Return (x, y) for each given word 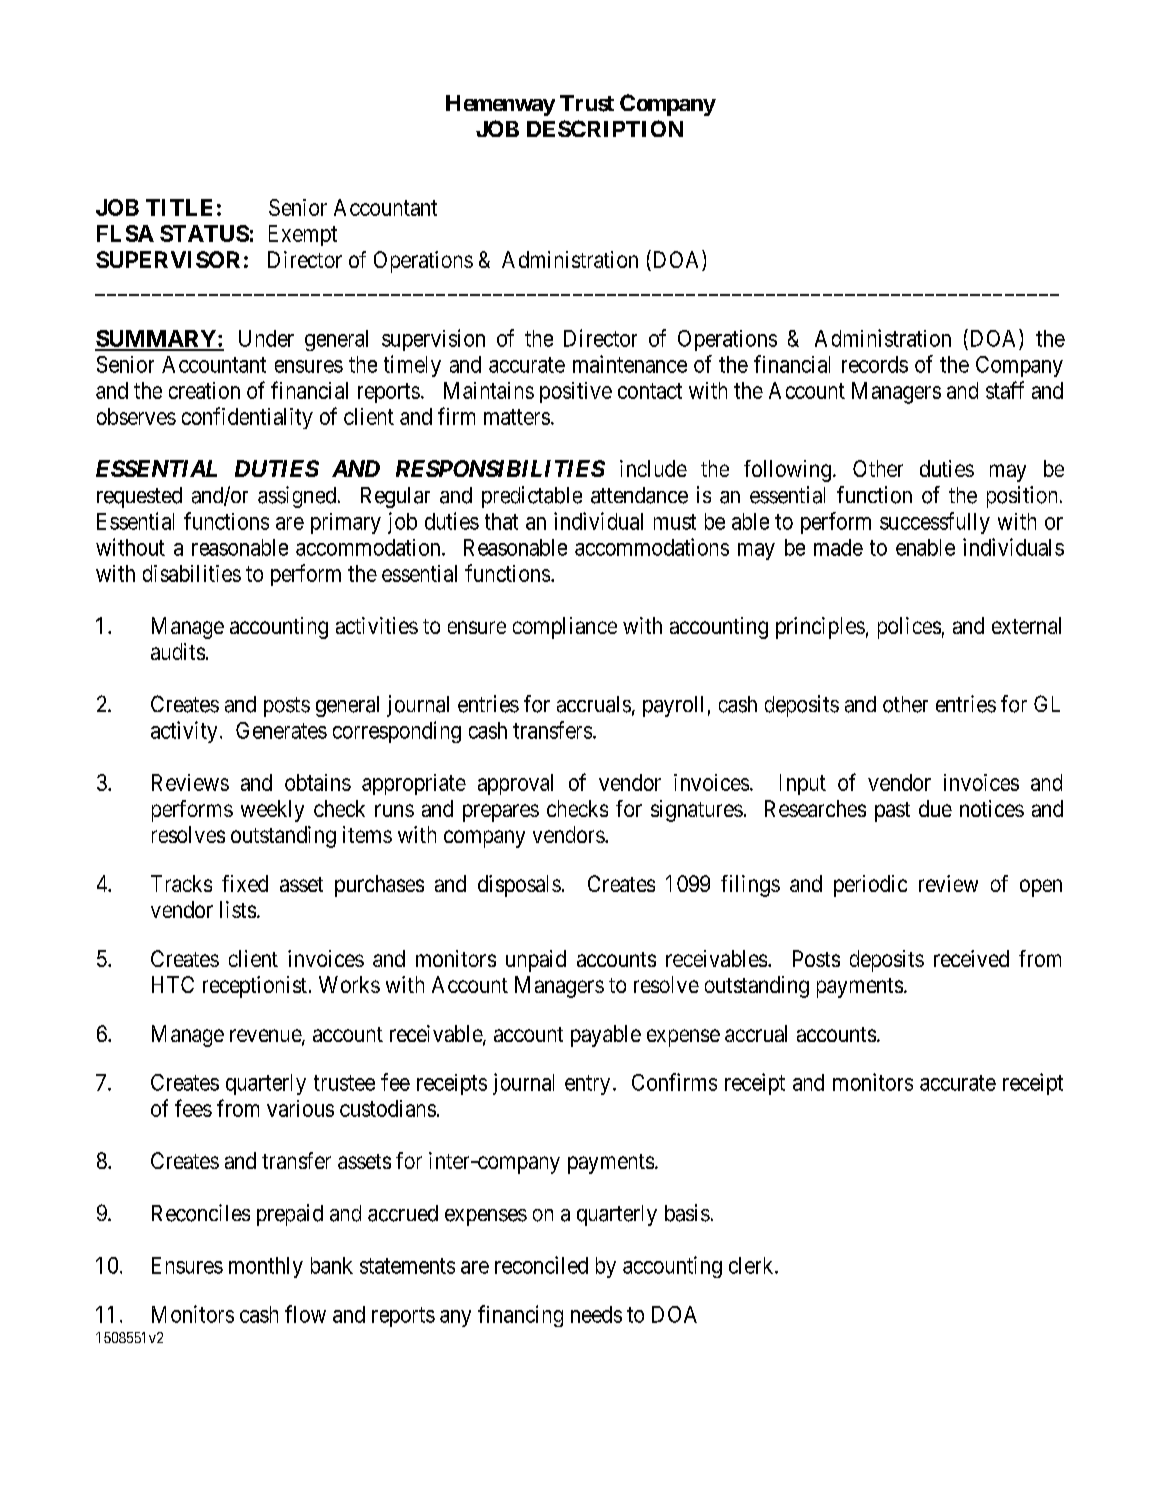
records (875, 364)
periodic (870, 886)
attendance (639, 495)
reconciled (541, 1265)
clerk (752, 1265)
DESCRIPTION (605, 128)
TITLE (179, 207)
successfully (935, 523)
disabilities (192, 573)
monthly (266, 1267)
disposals (519, 886)
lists (238, 909)
